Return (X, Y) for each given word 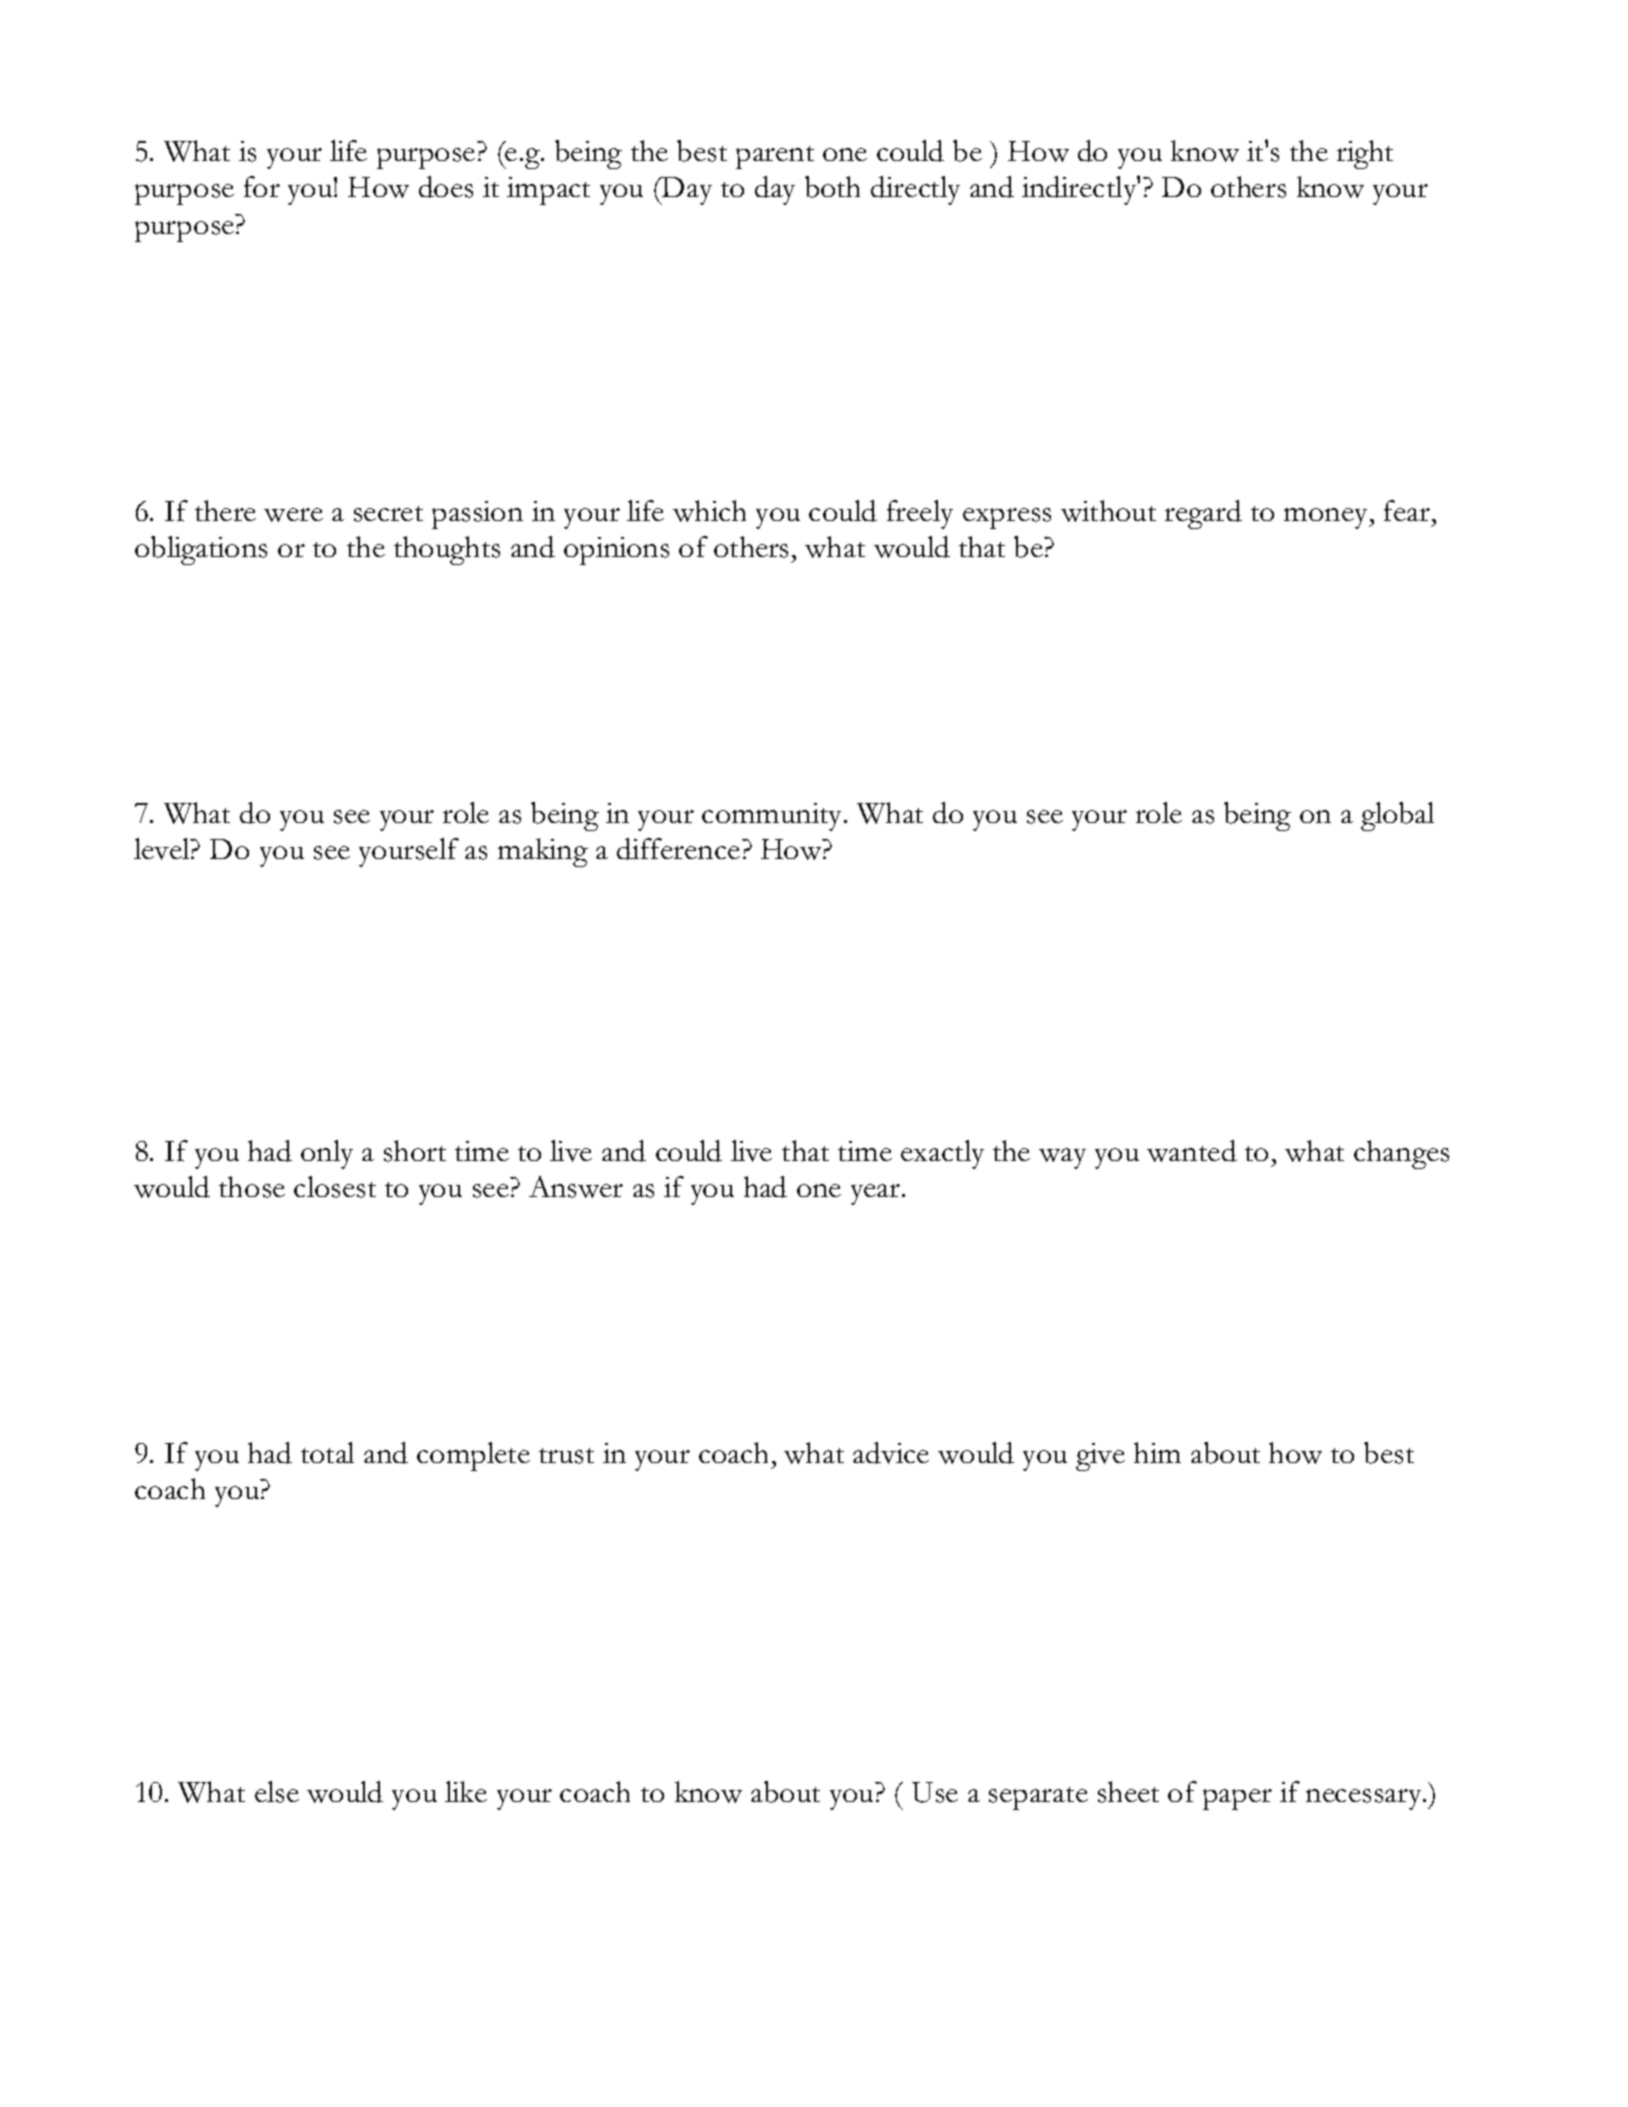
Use (935, 1792)
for (262, 186)
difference (680, 849)
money (1327, 518)
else (277, 1792)
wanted (1192, 1151)
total (327, 1452)
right (1365, 154)
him (1157, 1452)
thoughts (447, 550)
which (709, 511)
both (832, 187)
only (327, 1154)
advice (891, 1453)
